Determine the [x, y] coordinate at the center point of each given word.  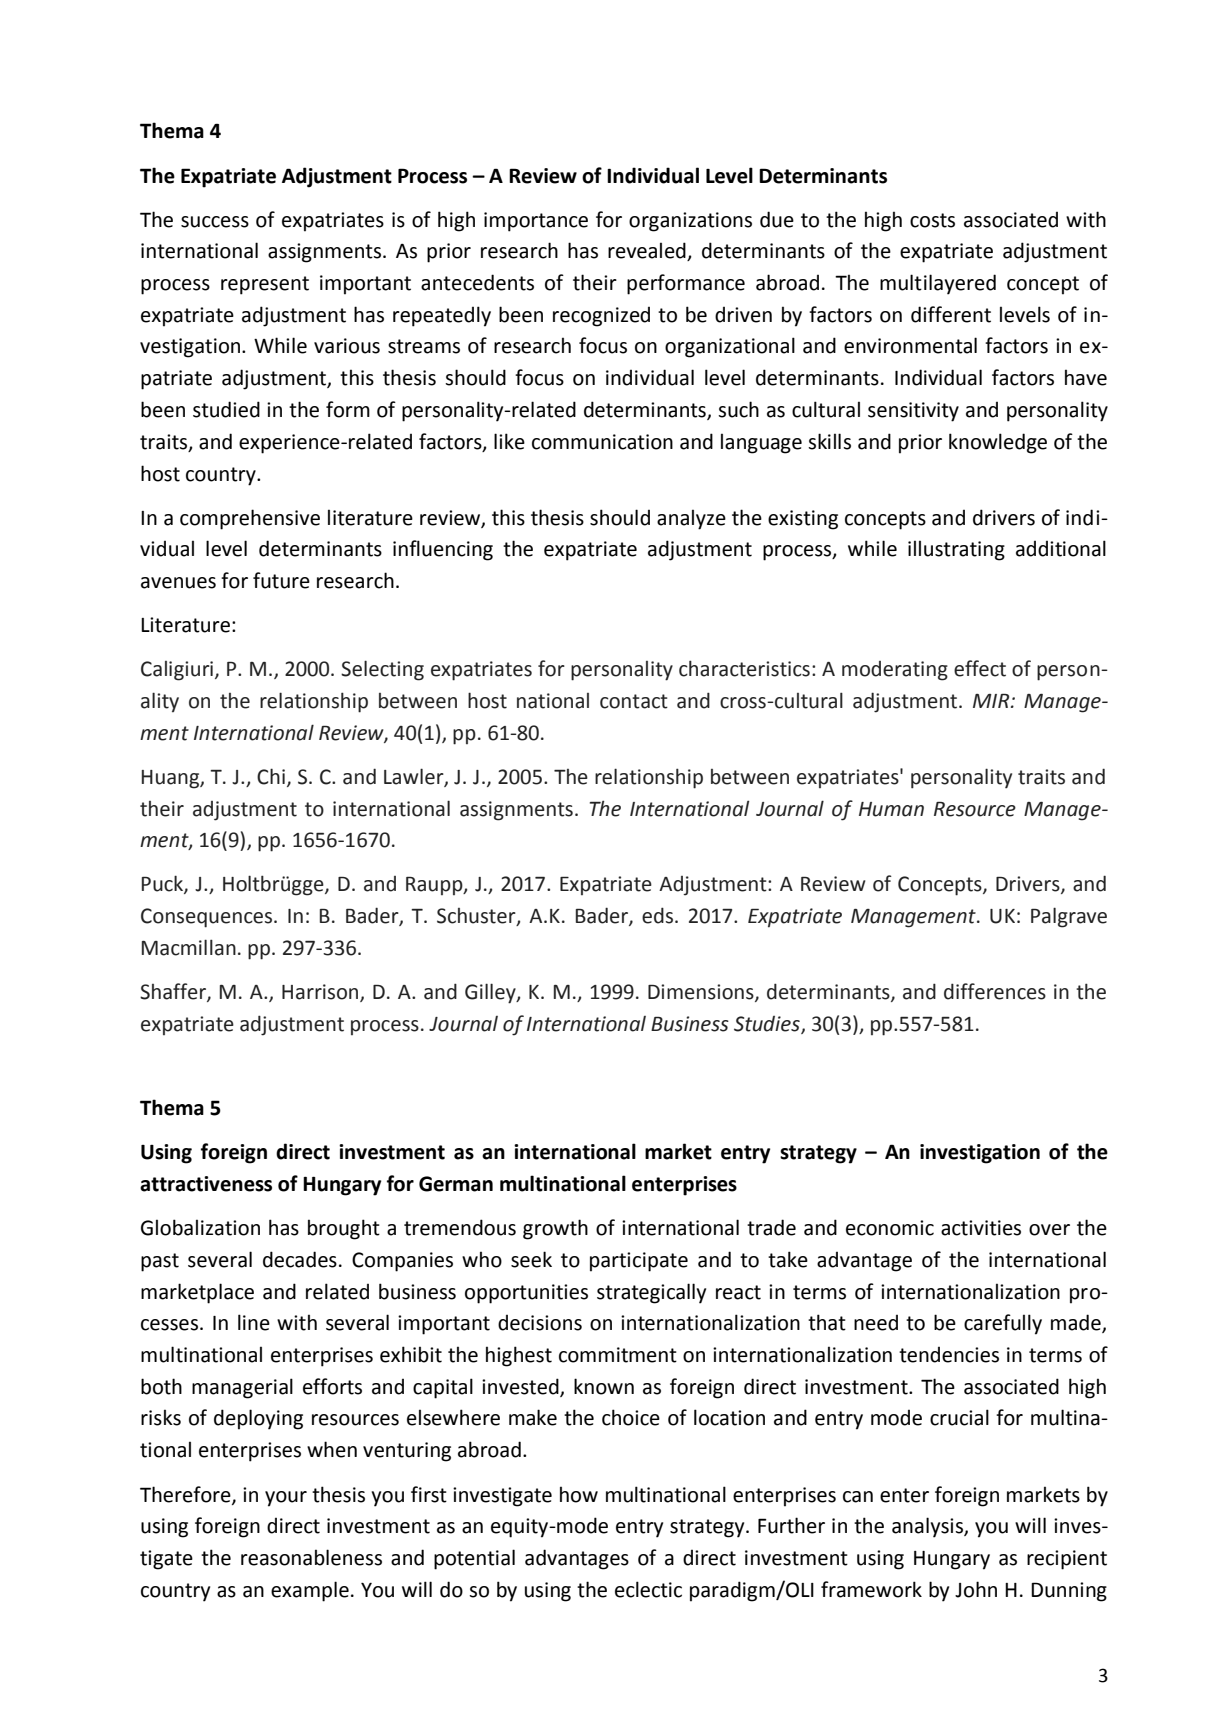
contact [634, 701]
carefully [1003, 1324]
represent [265, 285]
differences [995, 991]
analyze [691, 519]
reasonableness [311, 1557]
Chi [271, 776]
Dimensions [702, 993]
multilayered [938, 284]
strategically [651, 1293]
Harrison [321, 993]
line [254, 1322]
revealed [648, 251]
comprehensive [250, 519]
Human [891, 809]
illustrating [956, 550]
